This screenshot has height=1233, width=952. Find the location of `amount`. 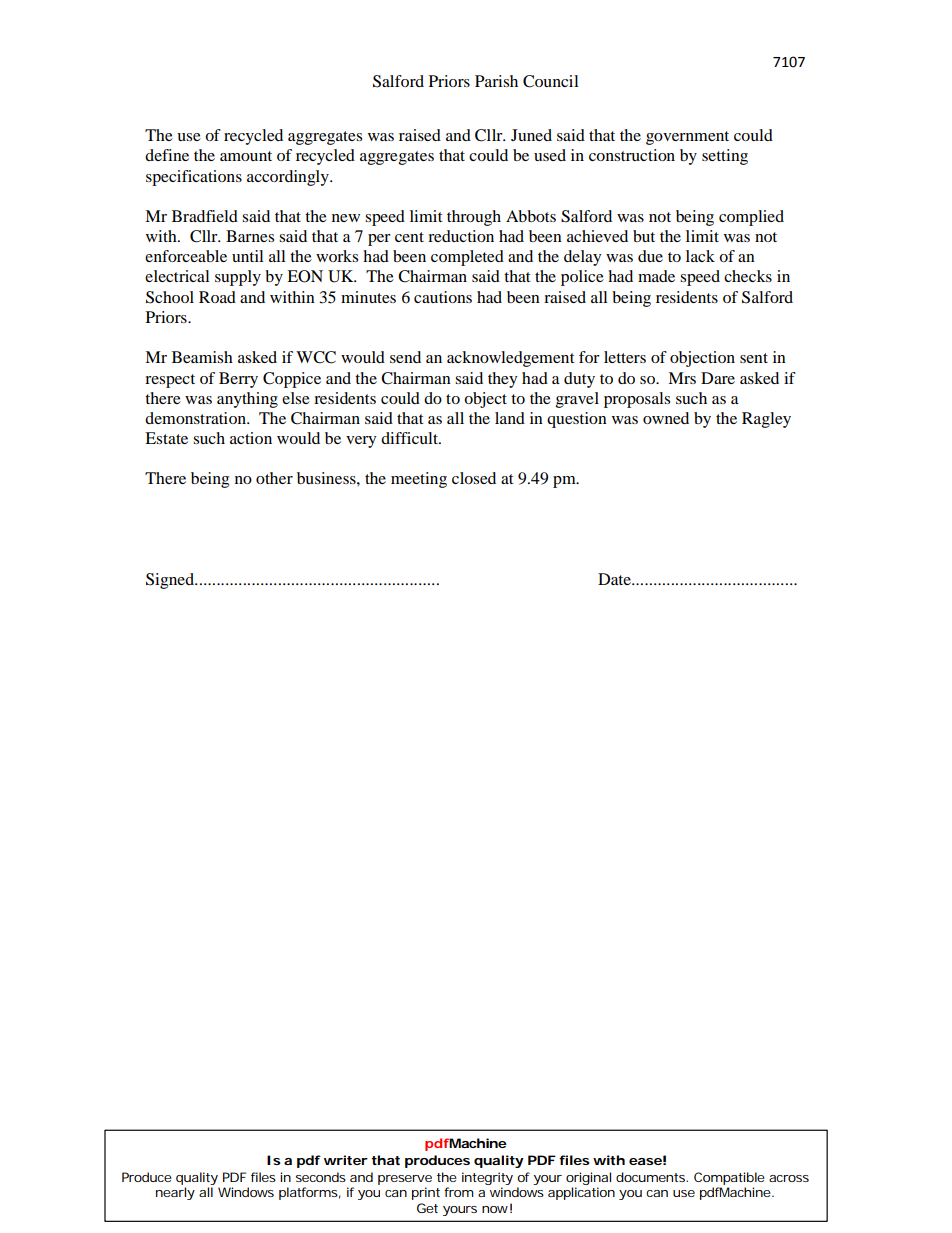

amount is located at coordinates (246, 156).
